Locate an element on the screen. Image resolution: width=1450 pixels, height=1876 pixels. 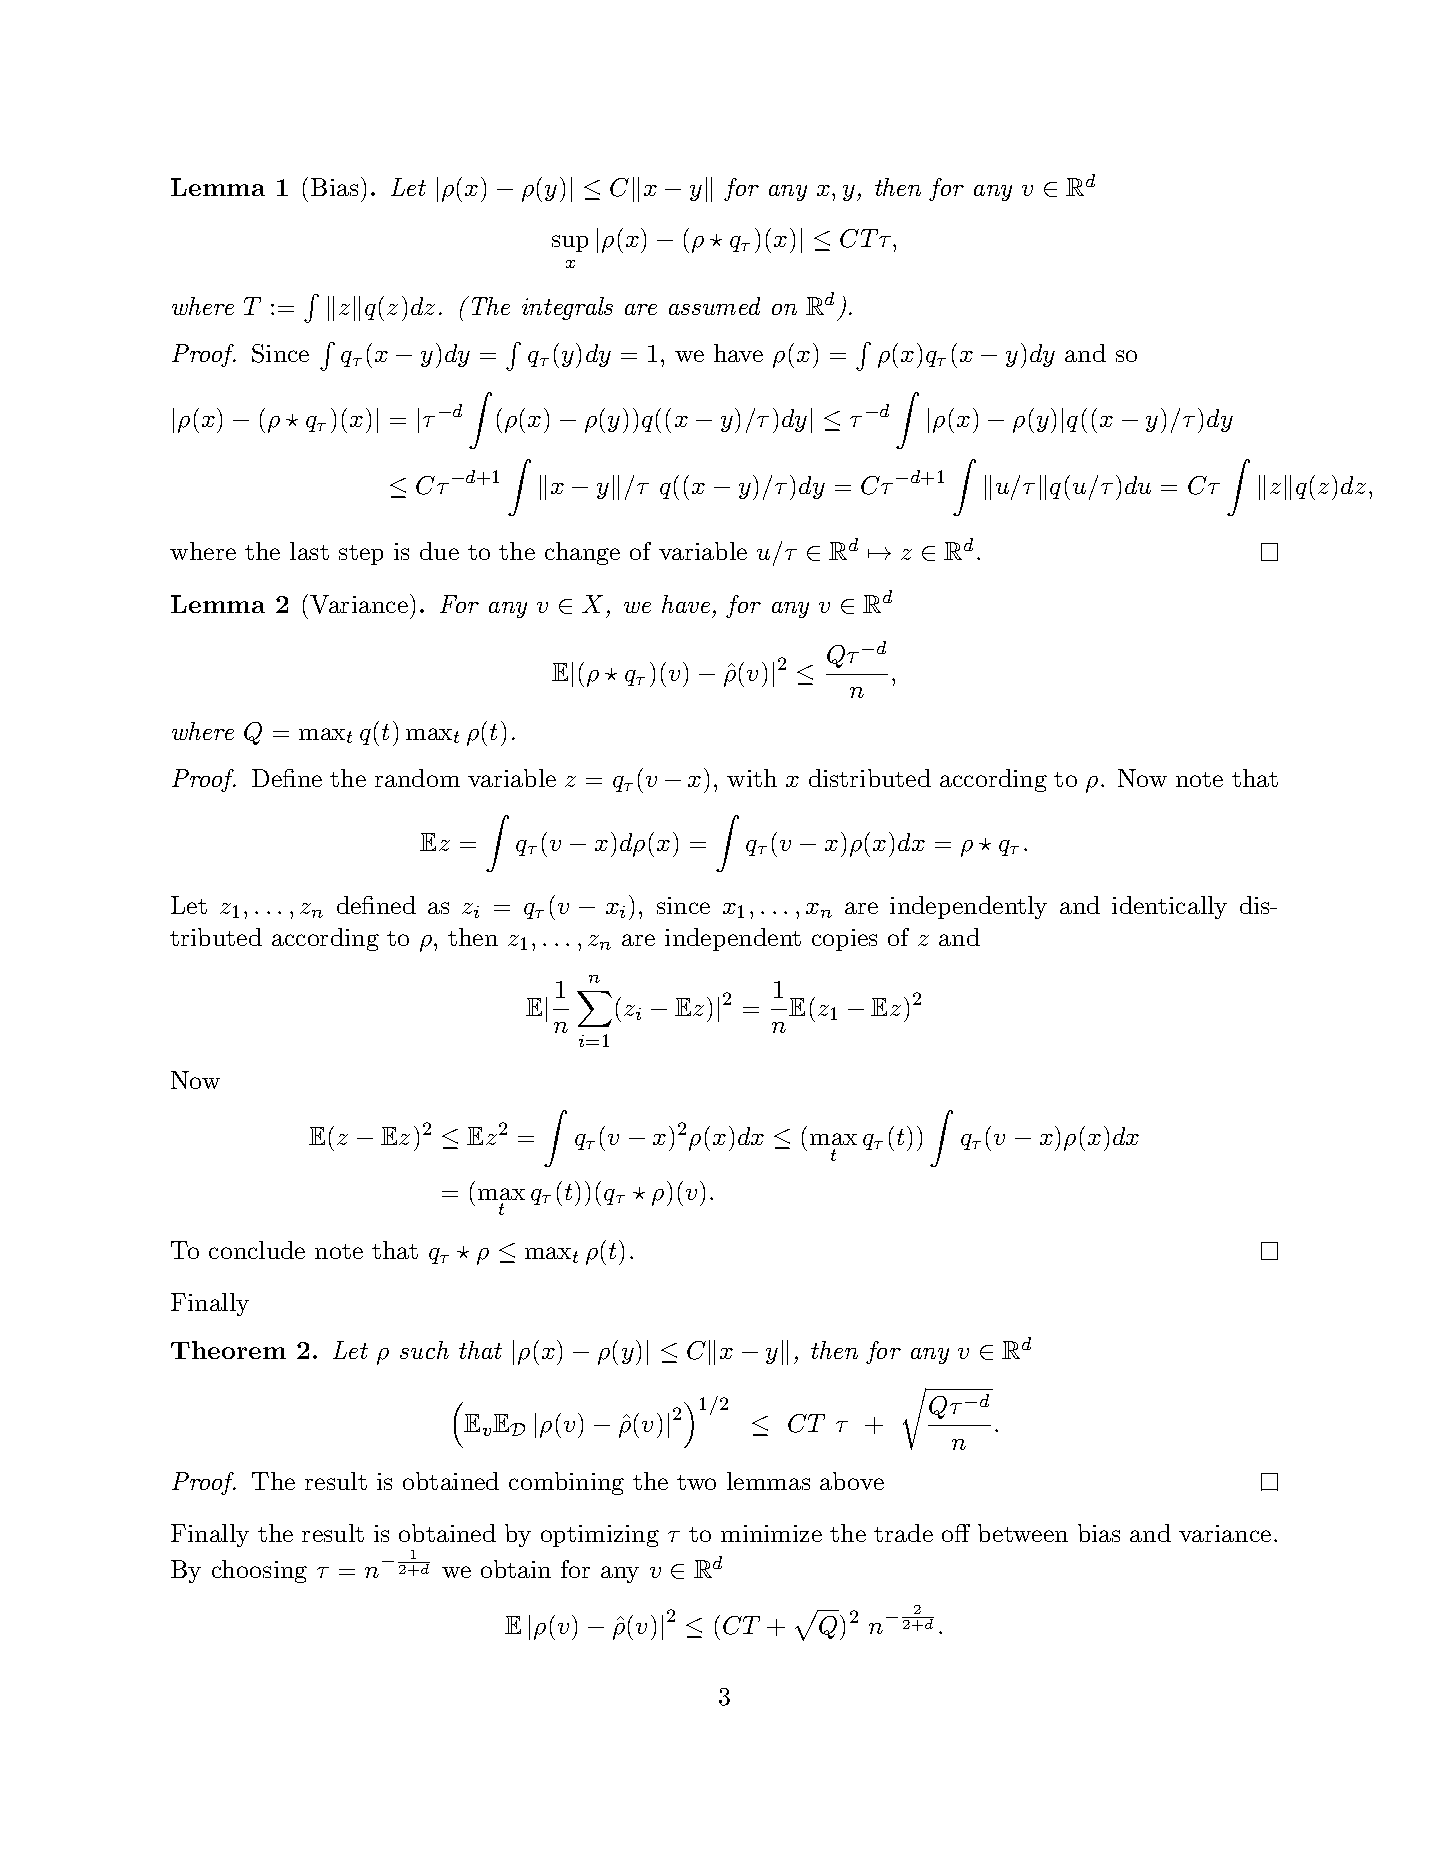
sup is located at coordinates (570, 243).
